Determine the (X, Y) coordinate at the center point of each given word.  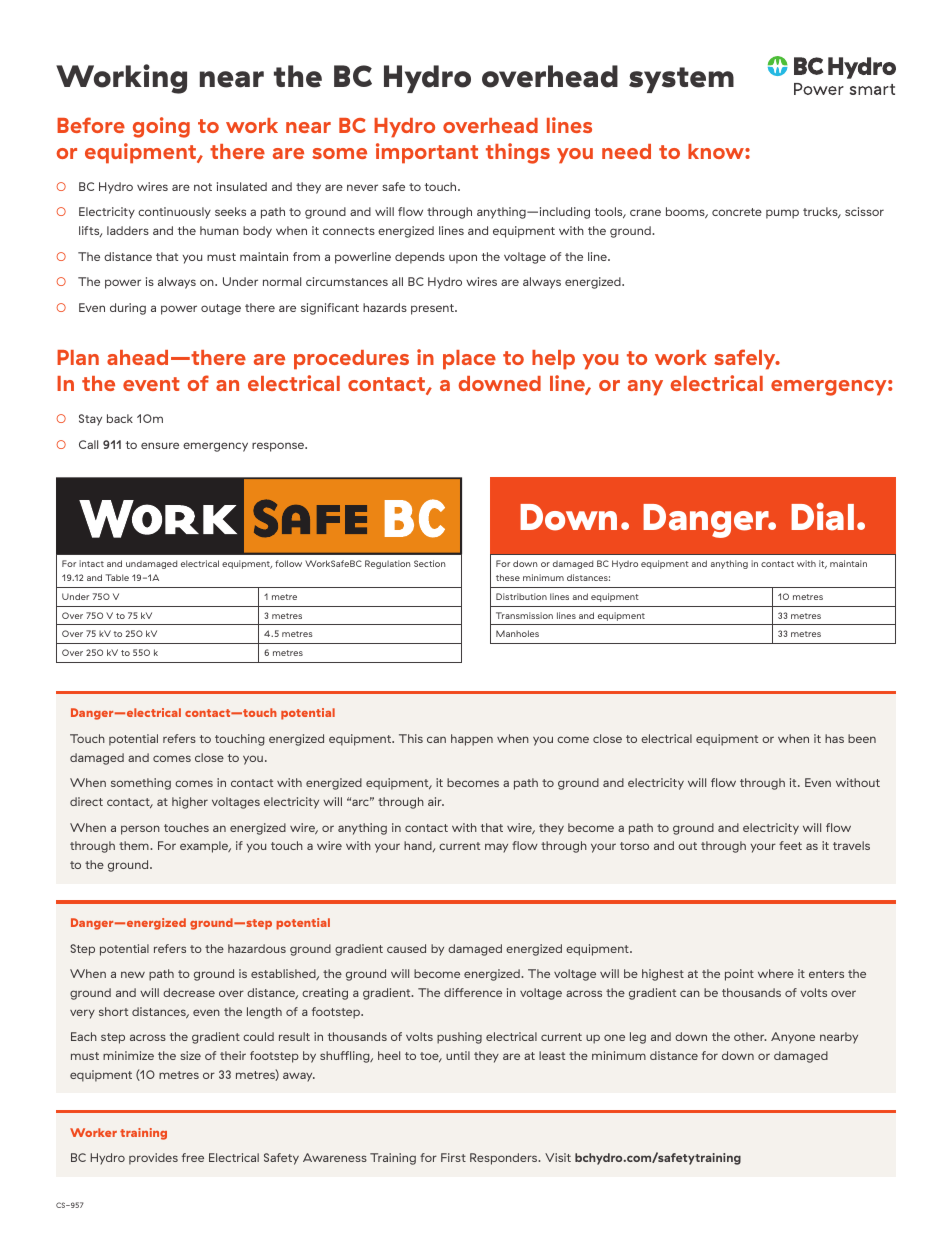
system (681, 80)
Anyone (793, 1038)
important (427, 153)
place (469, 360)
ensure (160, 445)
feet (790, 845)
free (193, 1157)
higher (190, 803)
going (161, 127)
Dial (822, 516)
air (436, 801)
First (453, 1157)
